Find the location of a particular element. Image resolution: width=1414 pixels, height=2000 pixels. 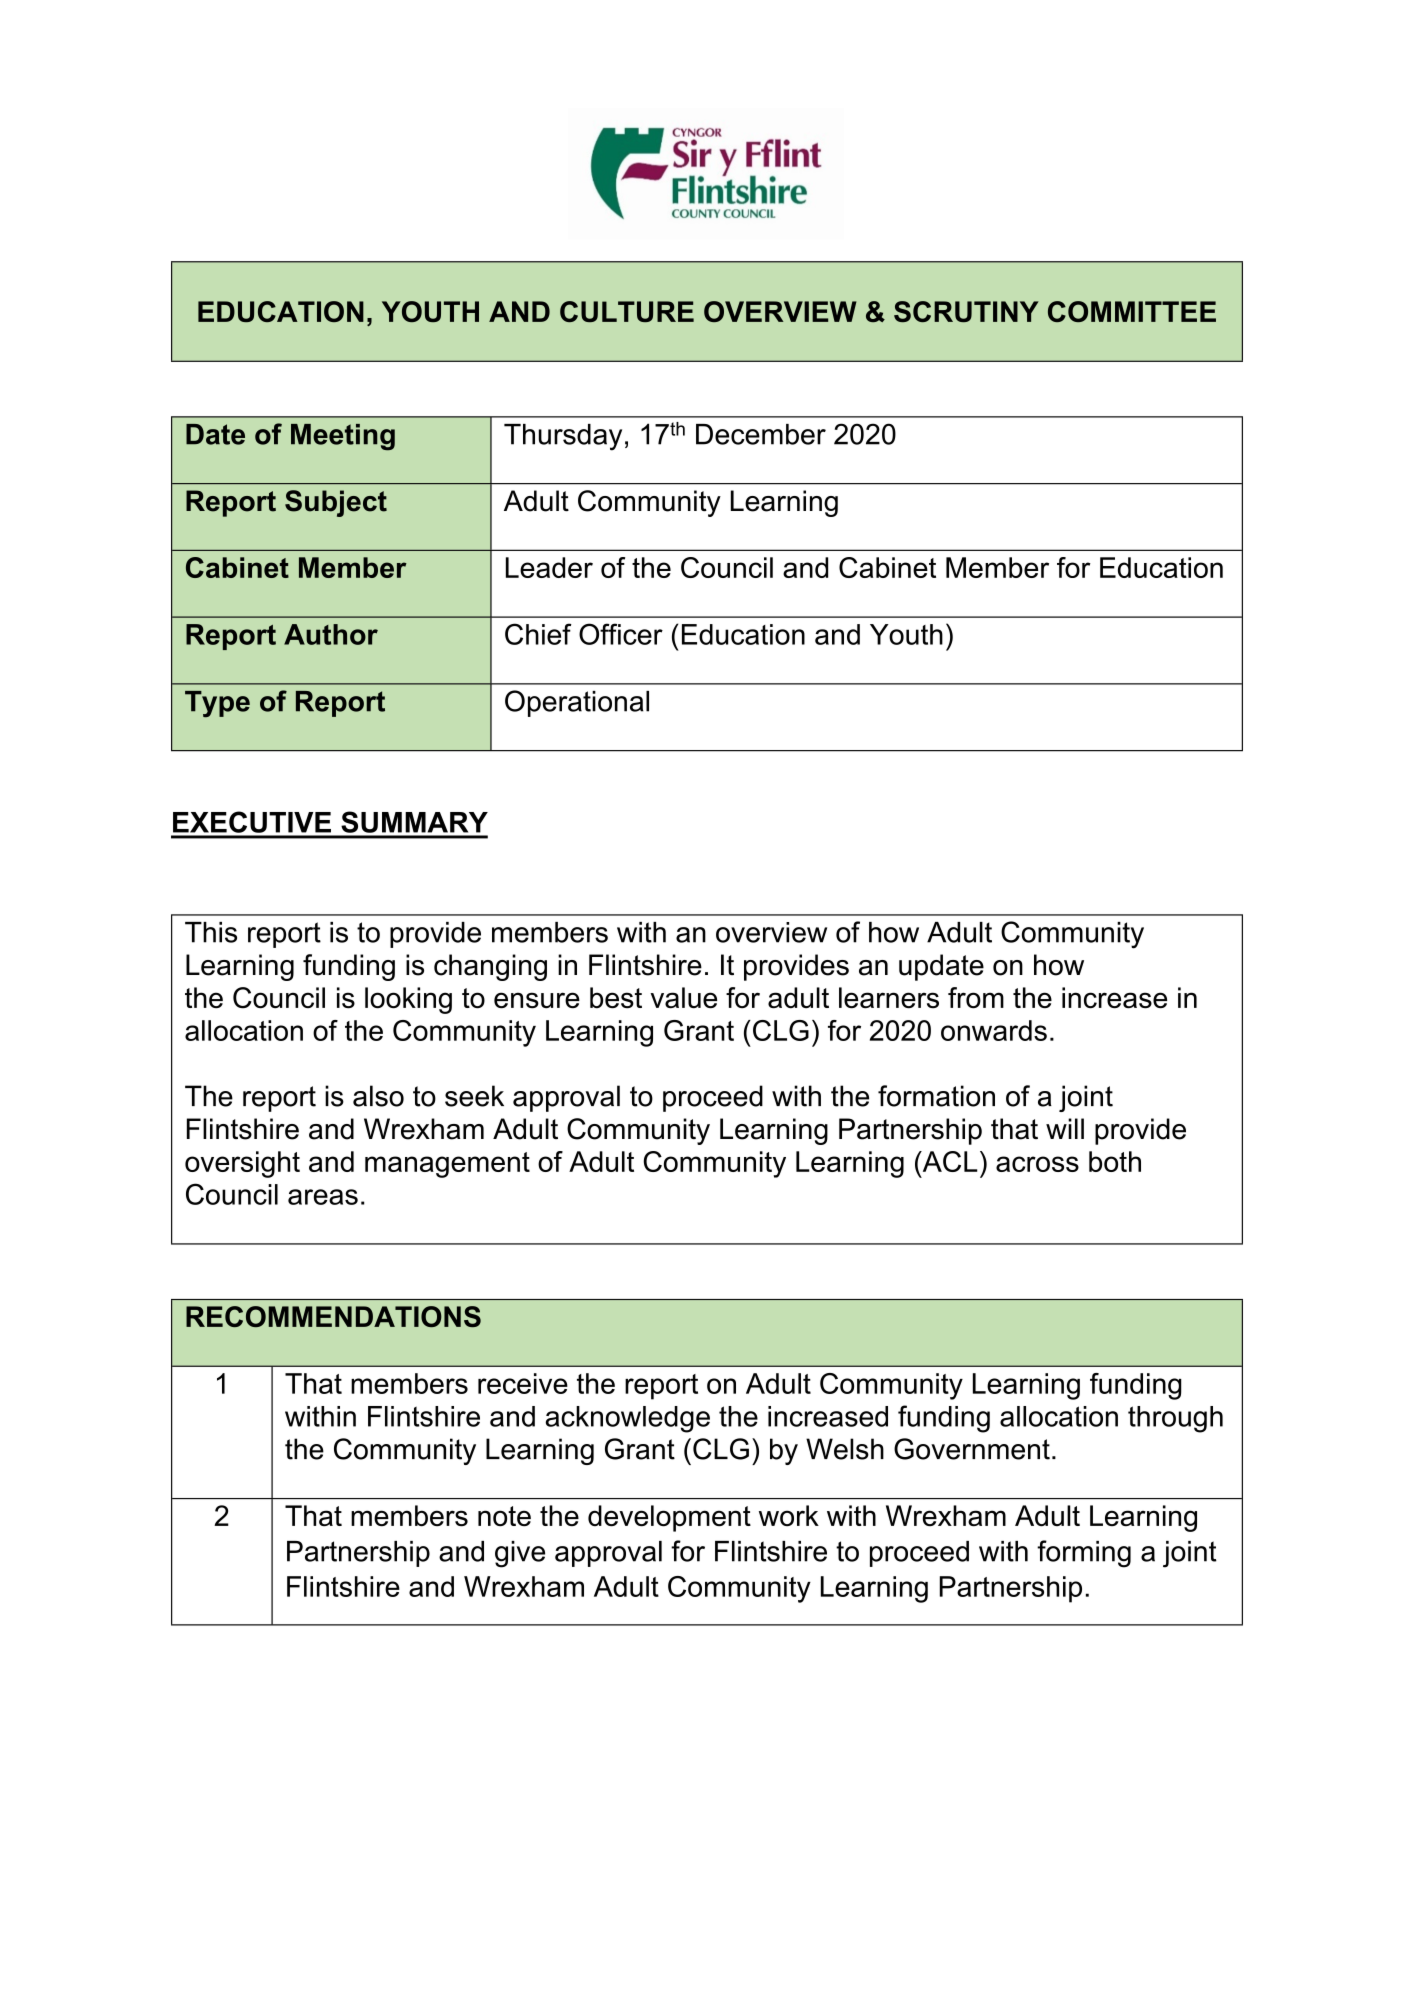

COMMITTEE is located at coordinates (1132, 311).
